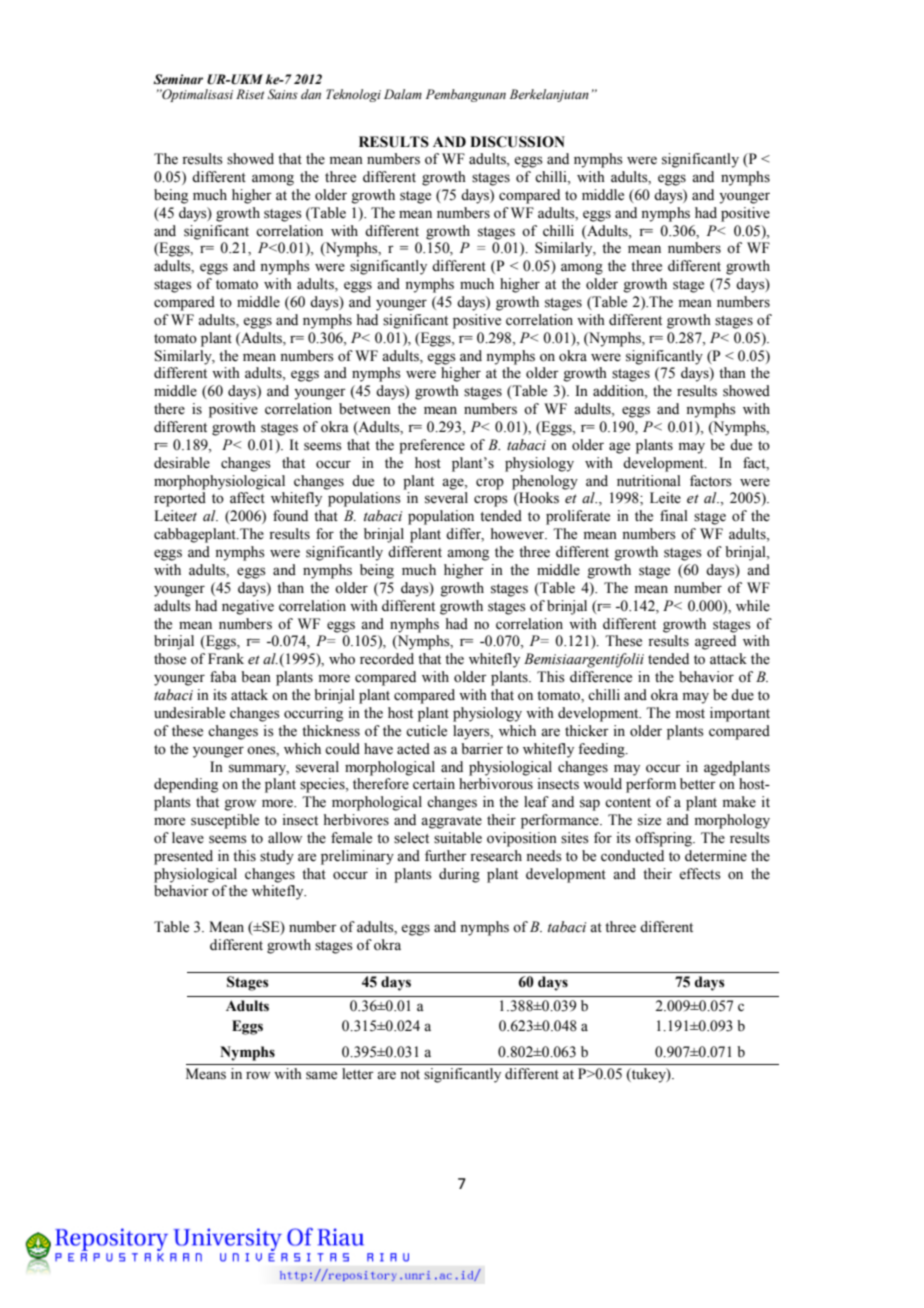 The width and height of the screenshot is (924, 1308). What do you see at coordinates (178, 79) in the screenshot?
I see `Seminar` at bounding box center [178, 79].
